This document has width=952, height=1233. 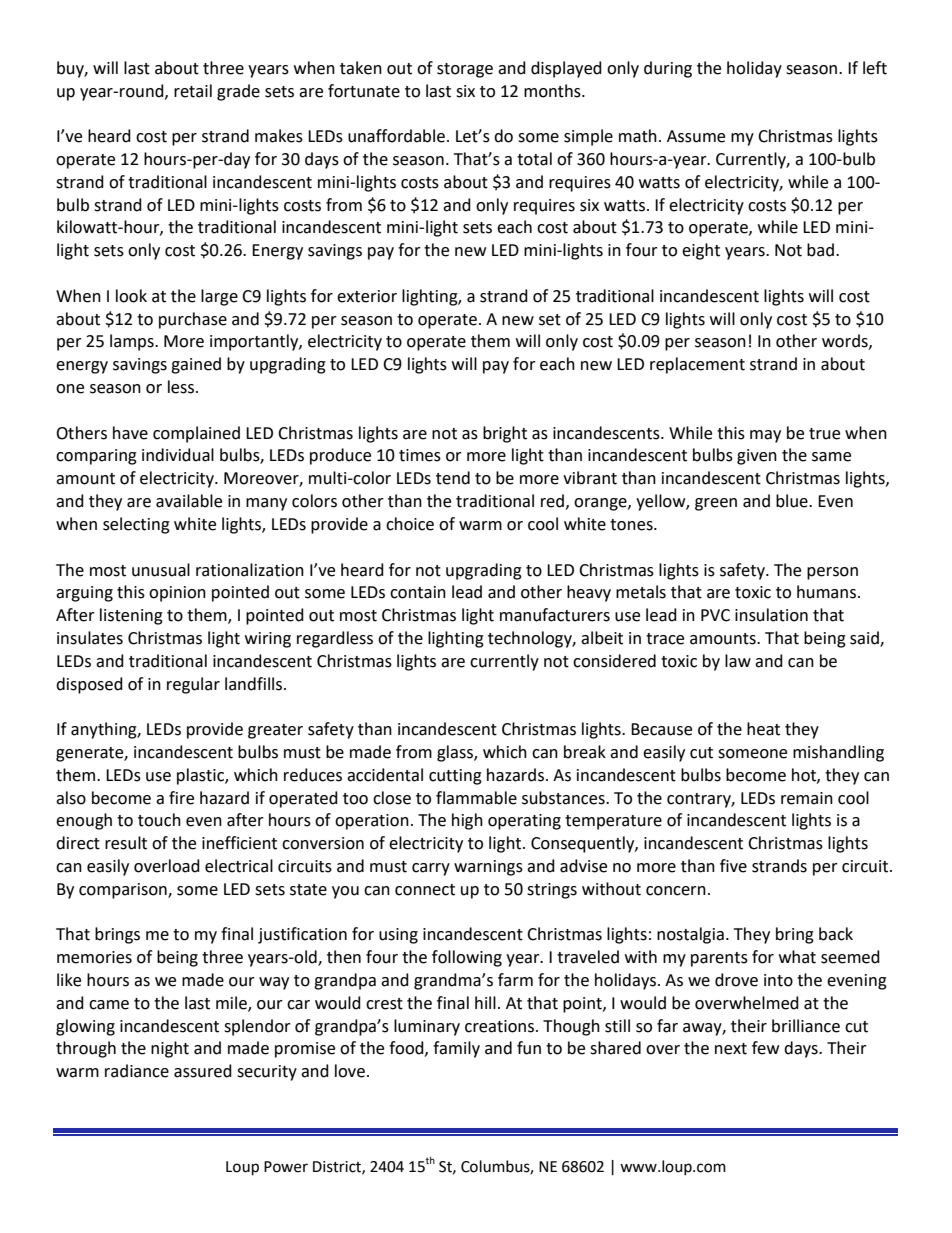 I want to click on comparison, so click(x=124, y=891).
